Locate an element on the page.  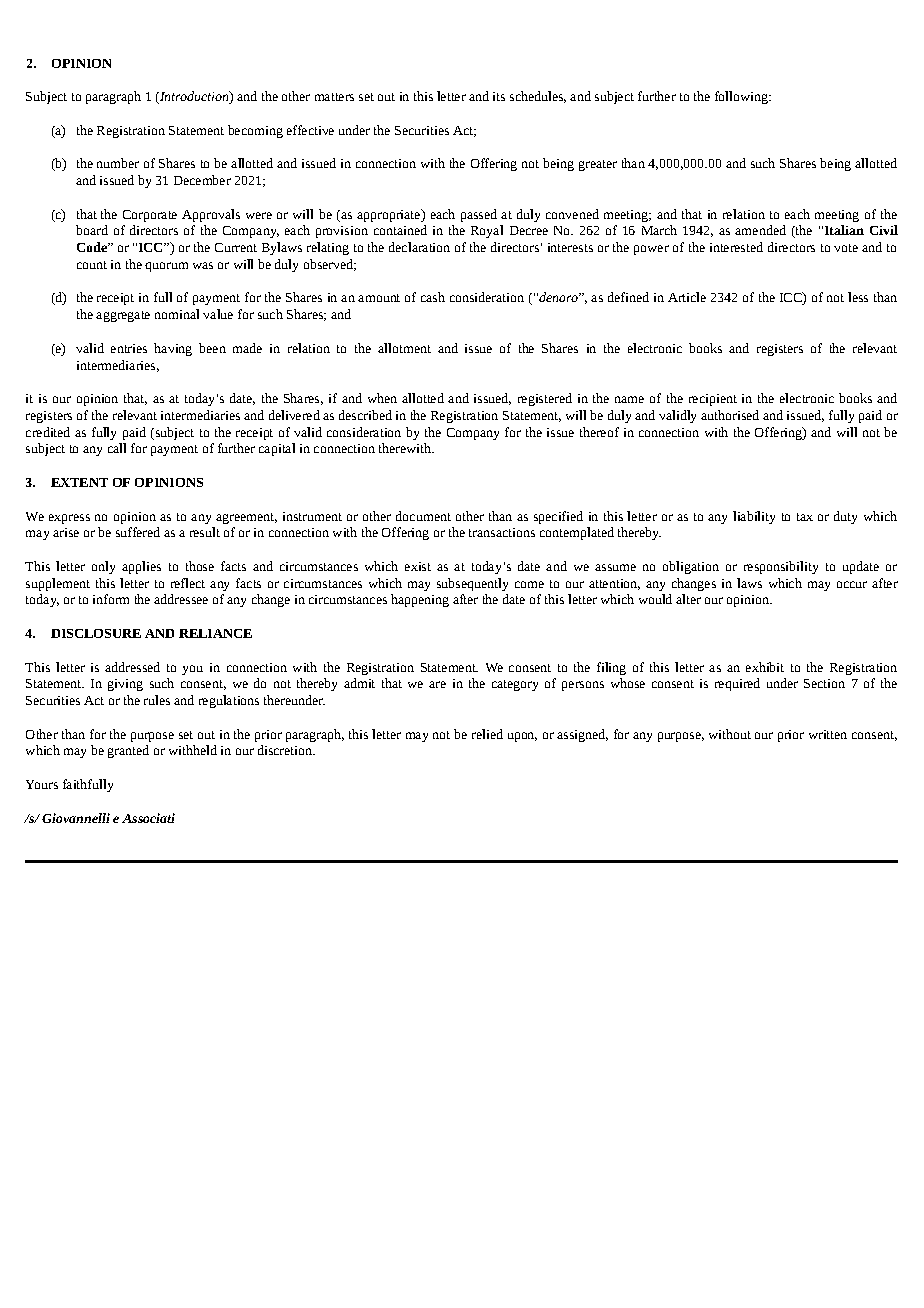
authorised is located at coordinates (730, 415).
